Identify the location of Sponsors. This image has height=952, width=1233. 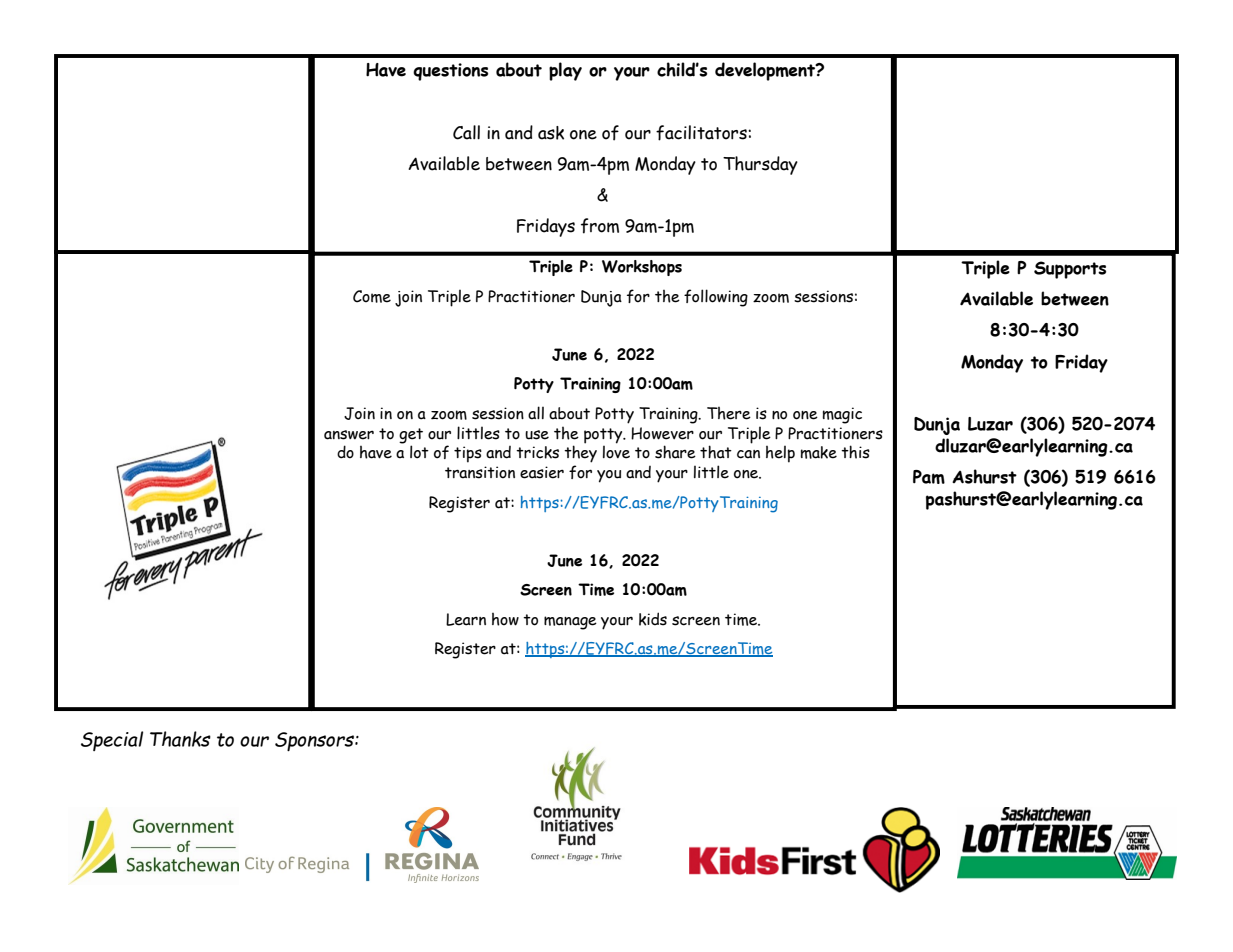
(315, 741).
